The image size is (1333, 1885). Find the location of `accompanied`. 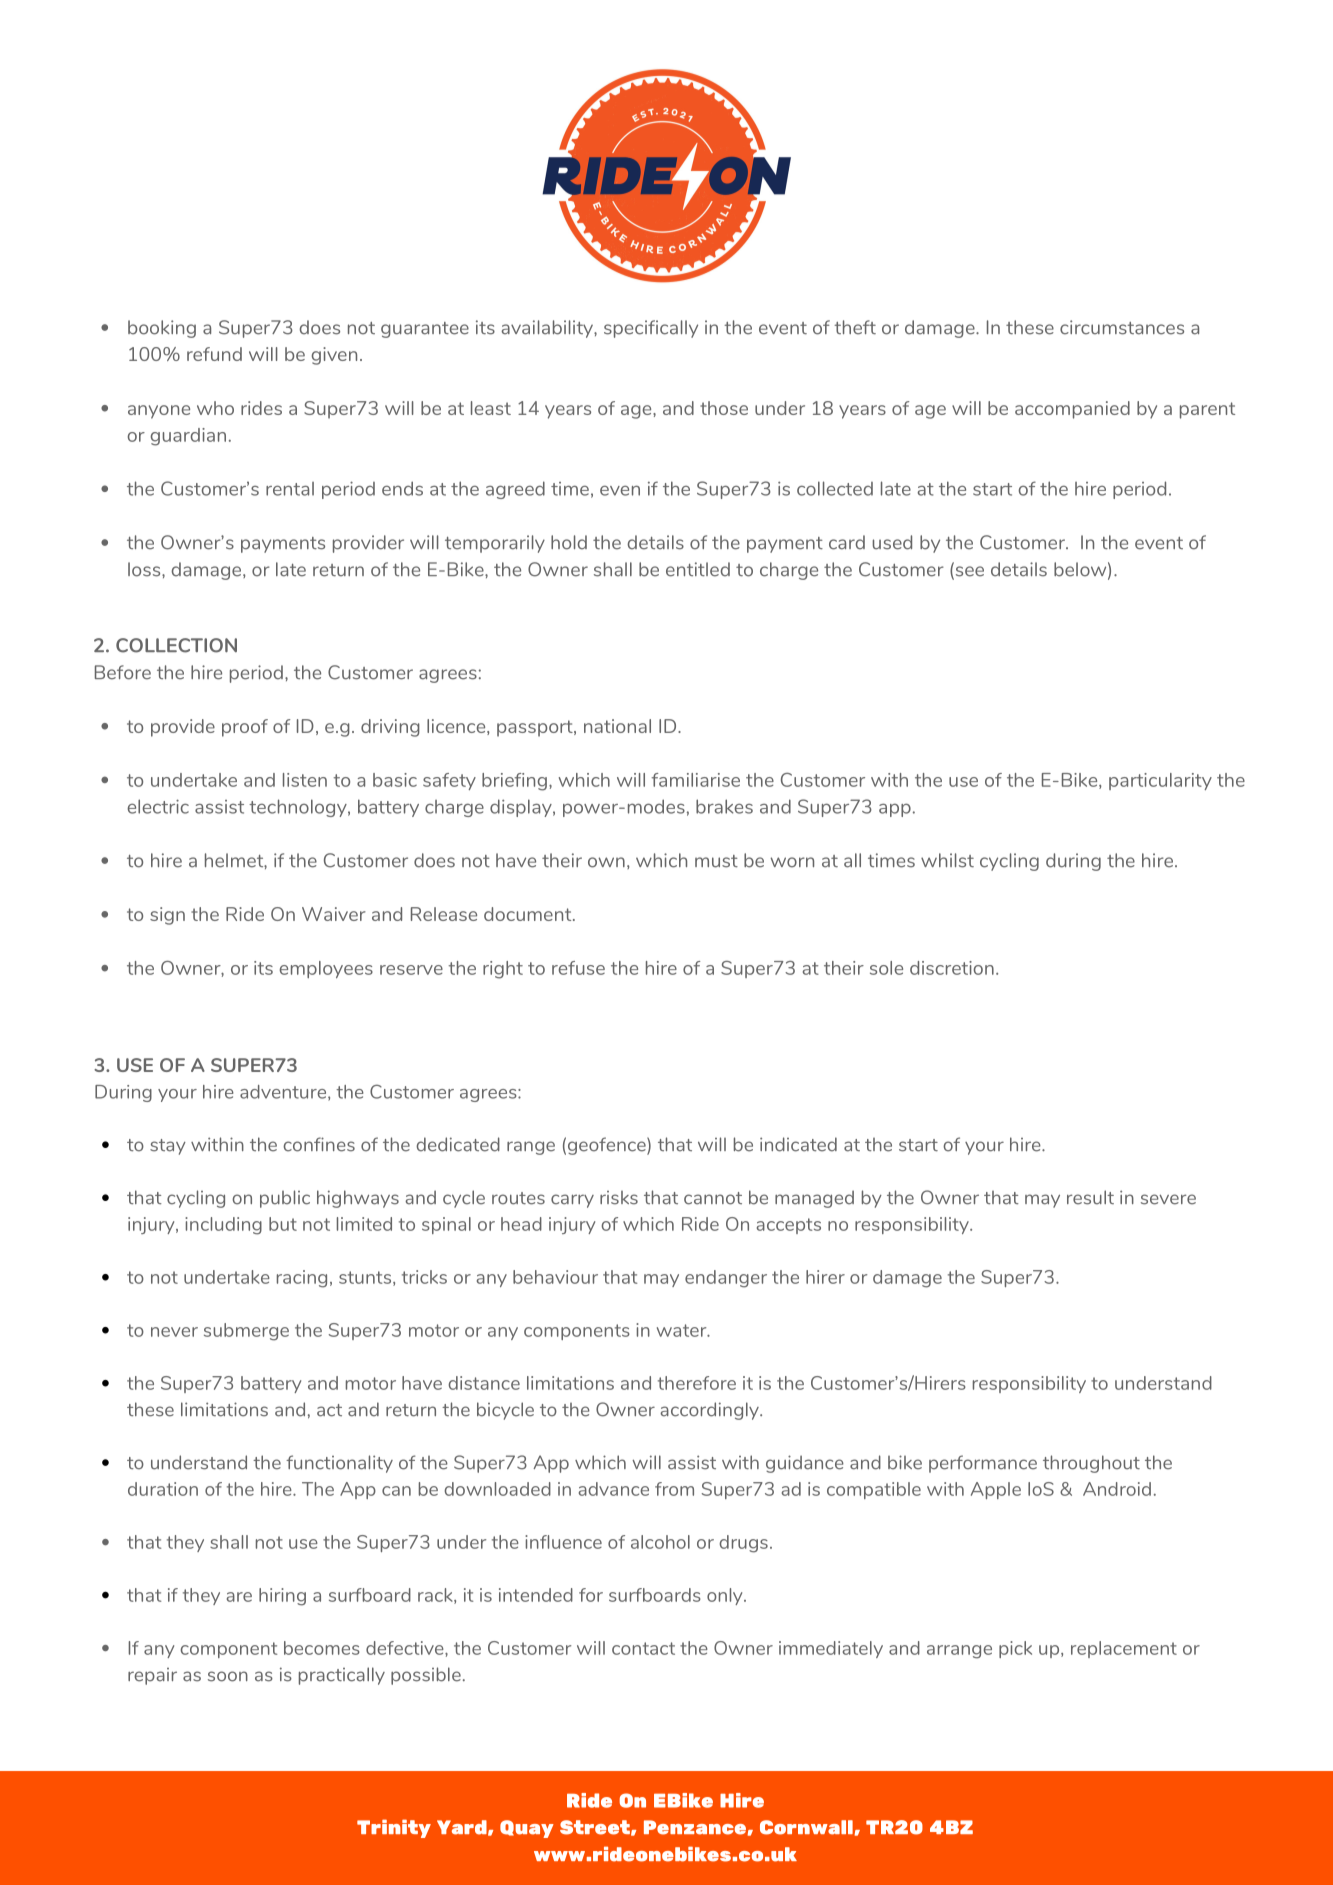

accompanied is located at coordinates (1072, 410).
